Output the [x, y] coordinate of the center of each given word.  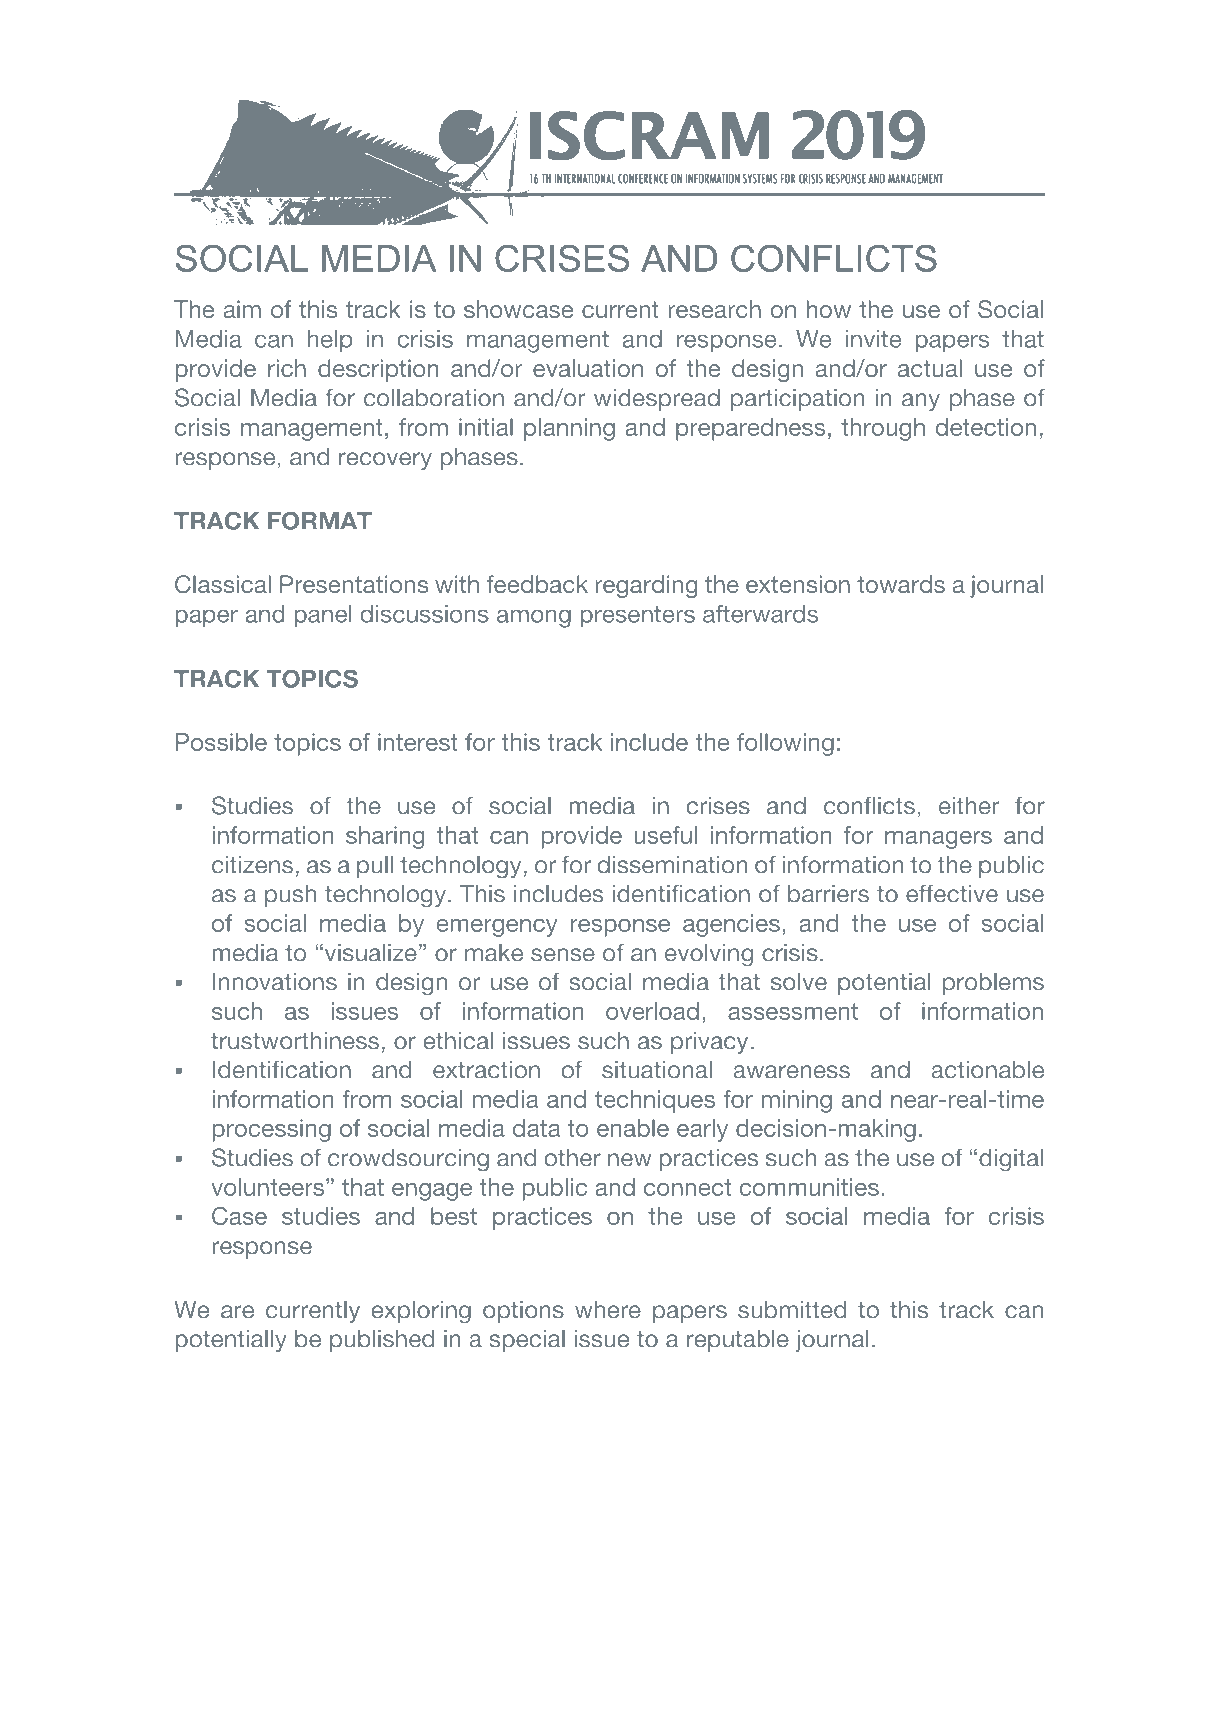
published [382, 1341]
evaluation [588, 368]
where [608, 1310]
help [330, 341]
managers [938, 840]
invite [873, 339]
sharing [385, 837]
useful [665, 835]
